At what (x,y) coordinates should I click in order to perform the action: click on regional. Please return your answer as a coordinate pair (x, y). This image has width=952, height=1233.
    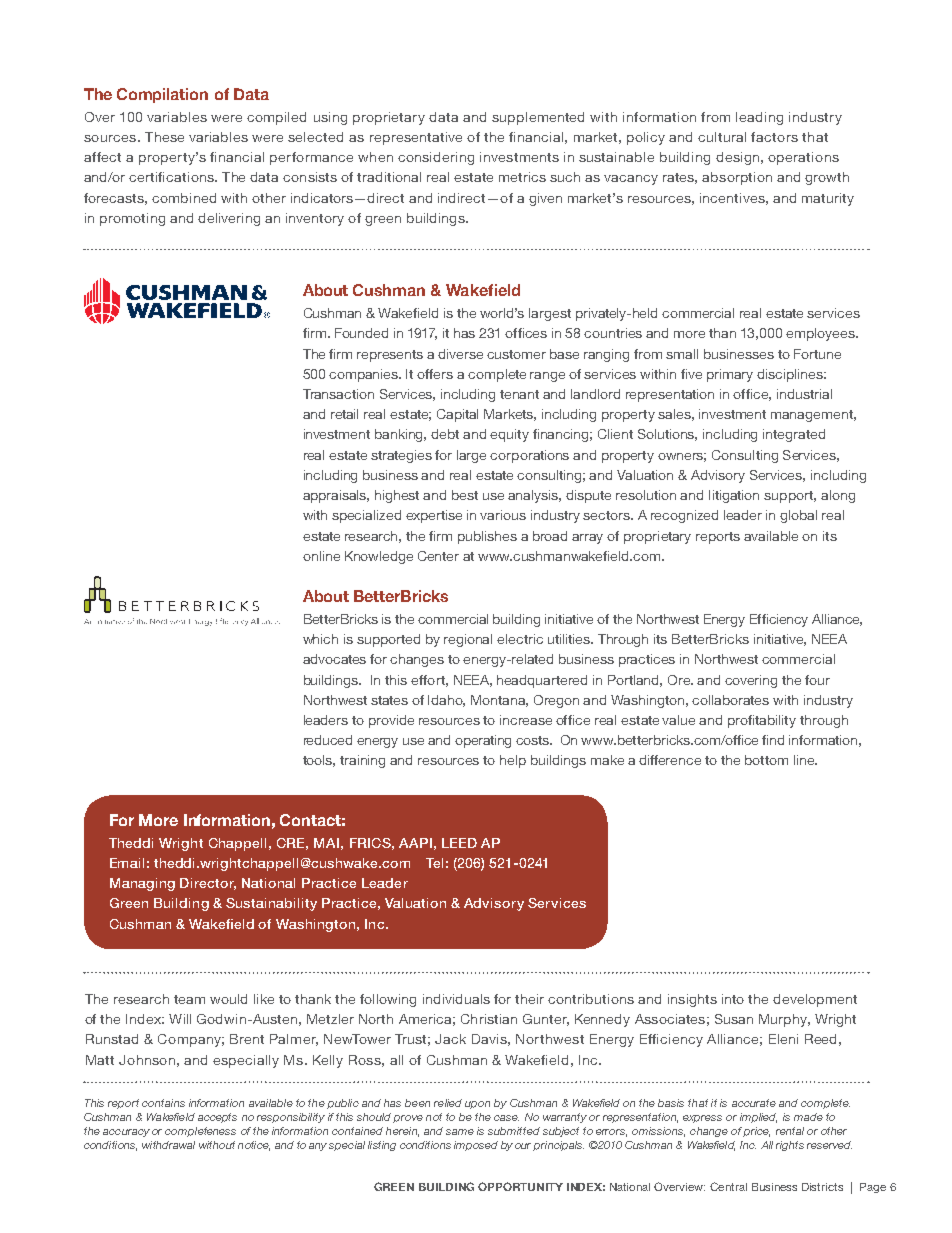
    Looking at the image, I should click on (468, 640).
